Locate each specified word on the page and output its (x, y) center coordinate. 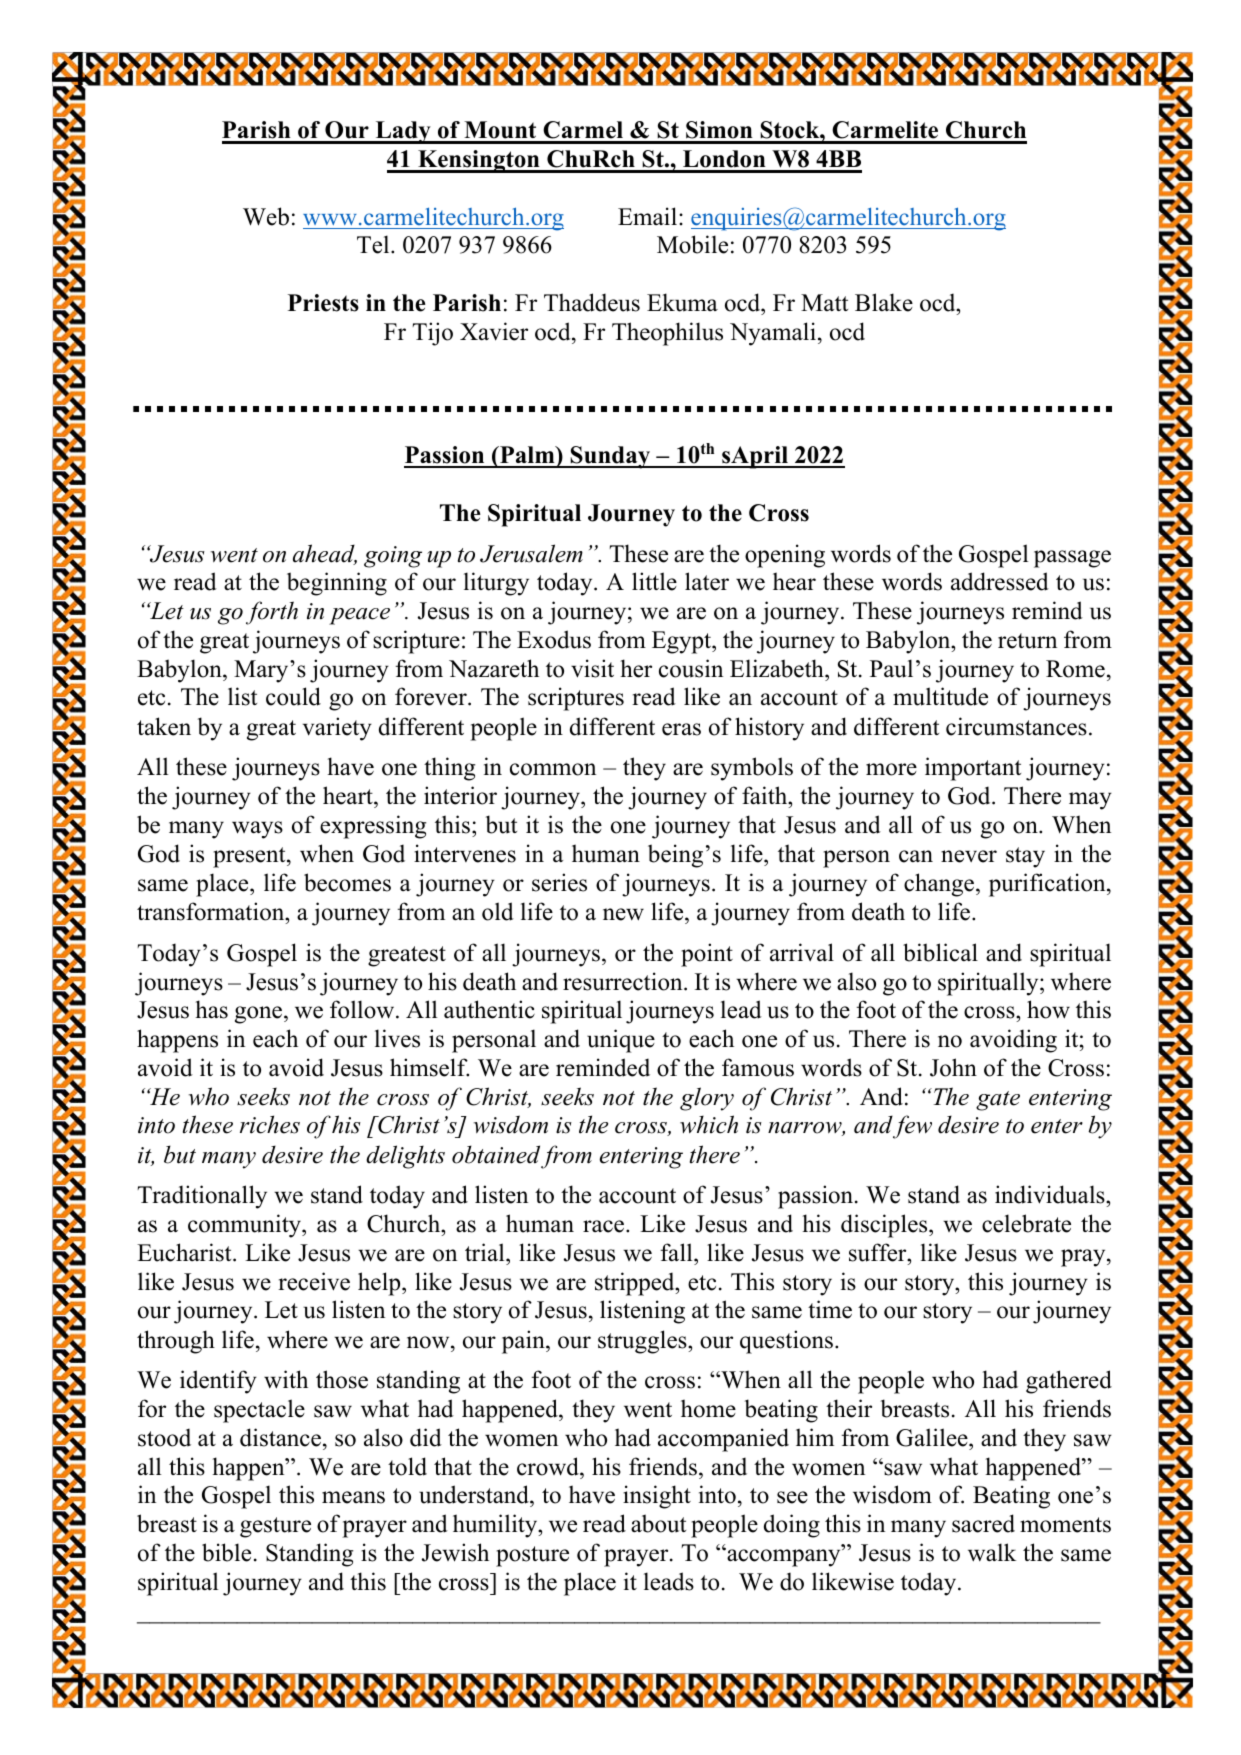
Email (647, 216)
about (658, 1523)
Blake (884, 302)
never (969, 856)
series (559, 882)
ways (257, 830)
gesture (275, 1527)
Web (266, 216)
